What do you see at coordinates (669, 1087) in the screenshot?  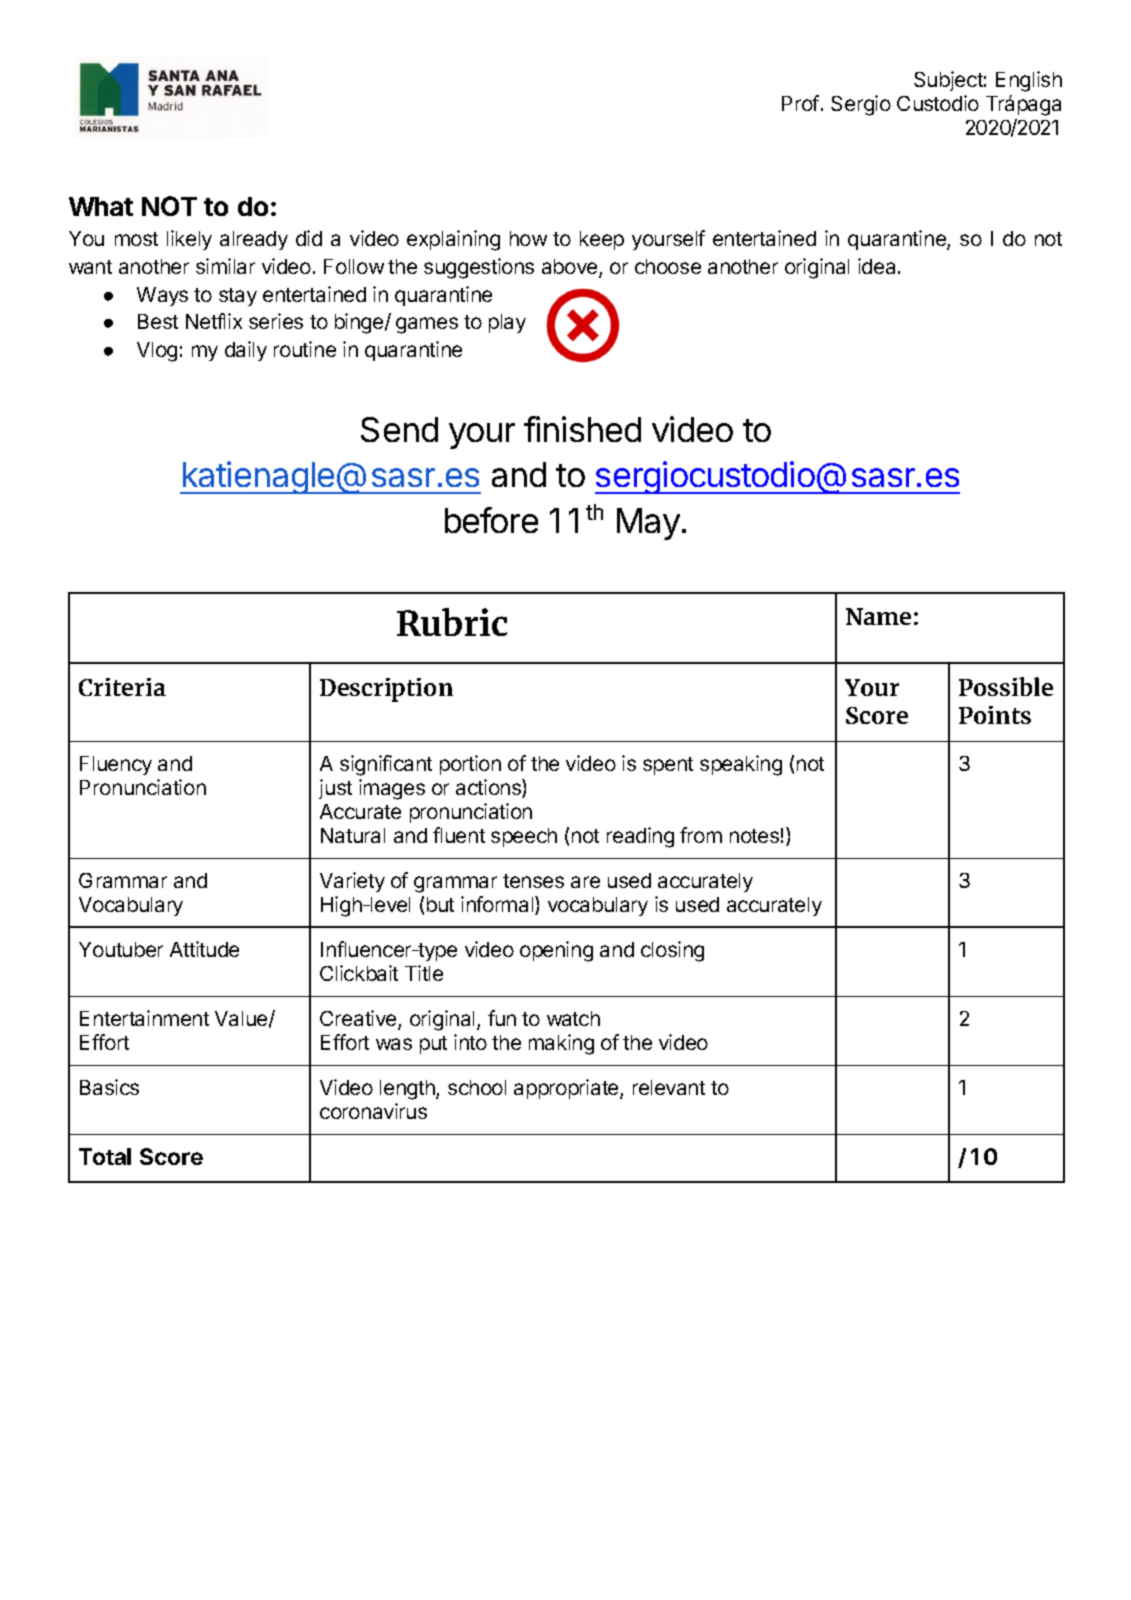 I see `relevant` at bounding box center [669, 1087].
